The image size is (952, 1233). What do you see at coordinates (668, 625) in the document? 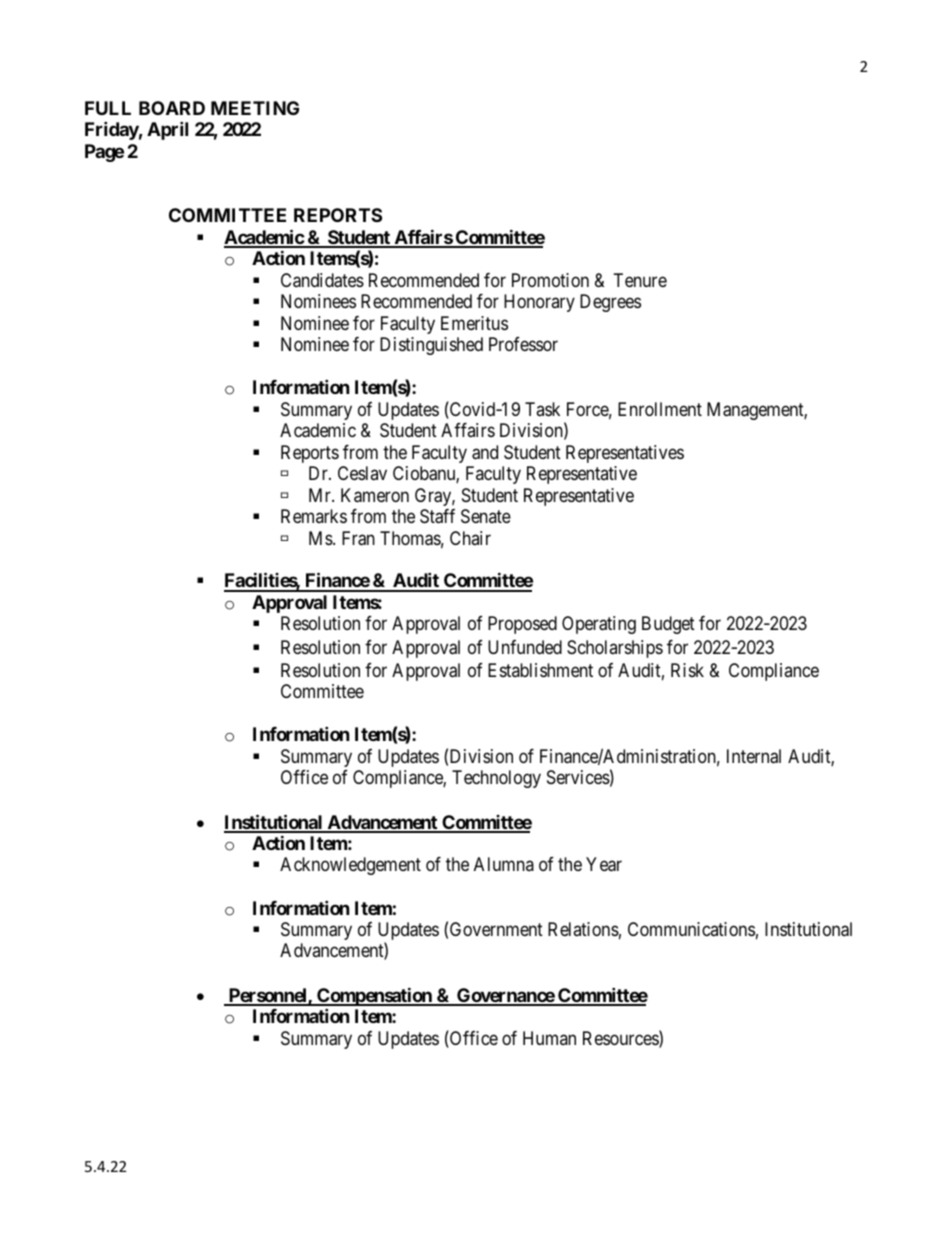
I see `Budget` at bounding box center [668, 625].
